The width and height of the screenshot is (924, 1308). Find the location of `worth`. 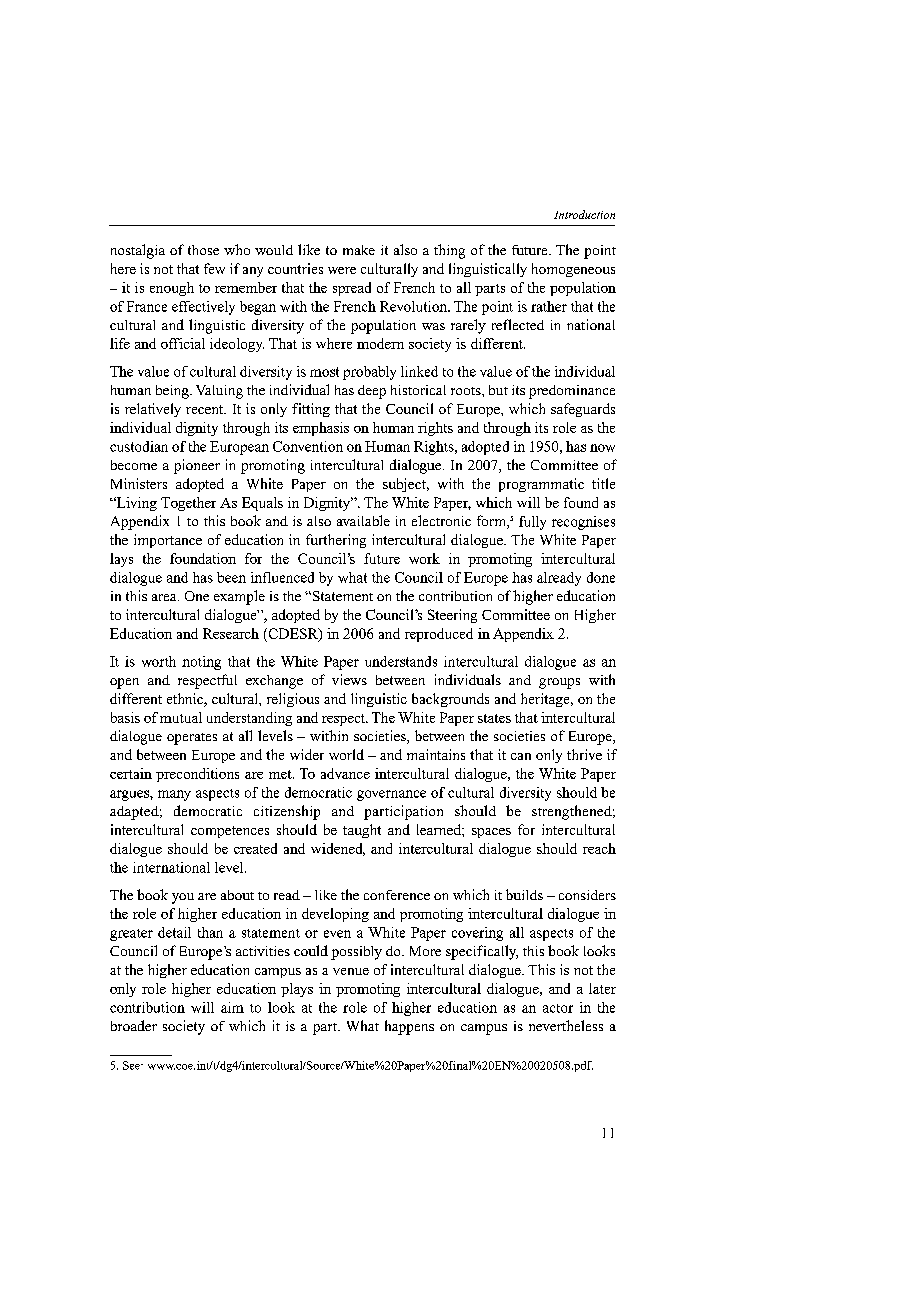

worth is located at coordinates (159, 661).
